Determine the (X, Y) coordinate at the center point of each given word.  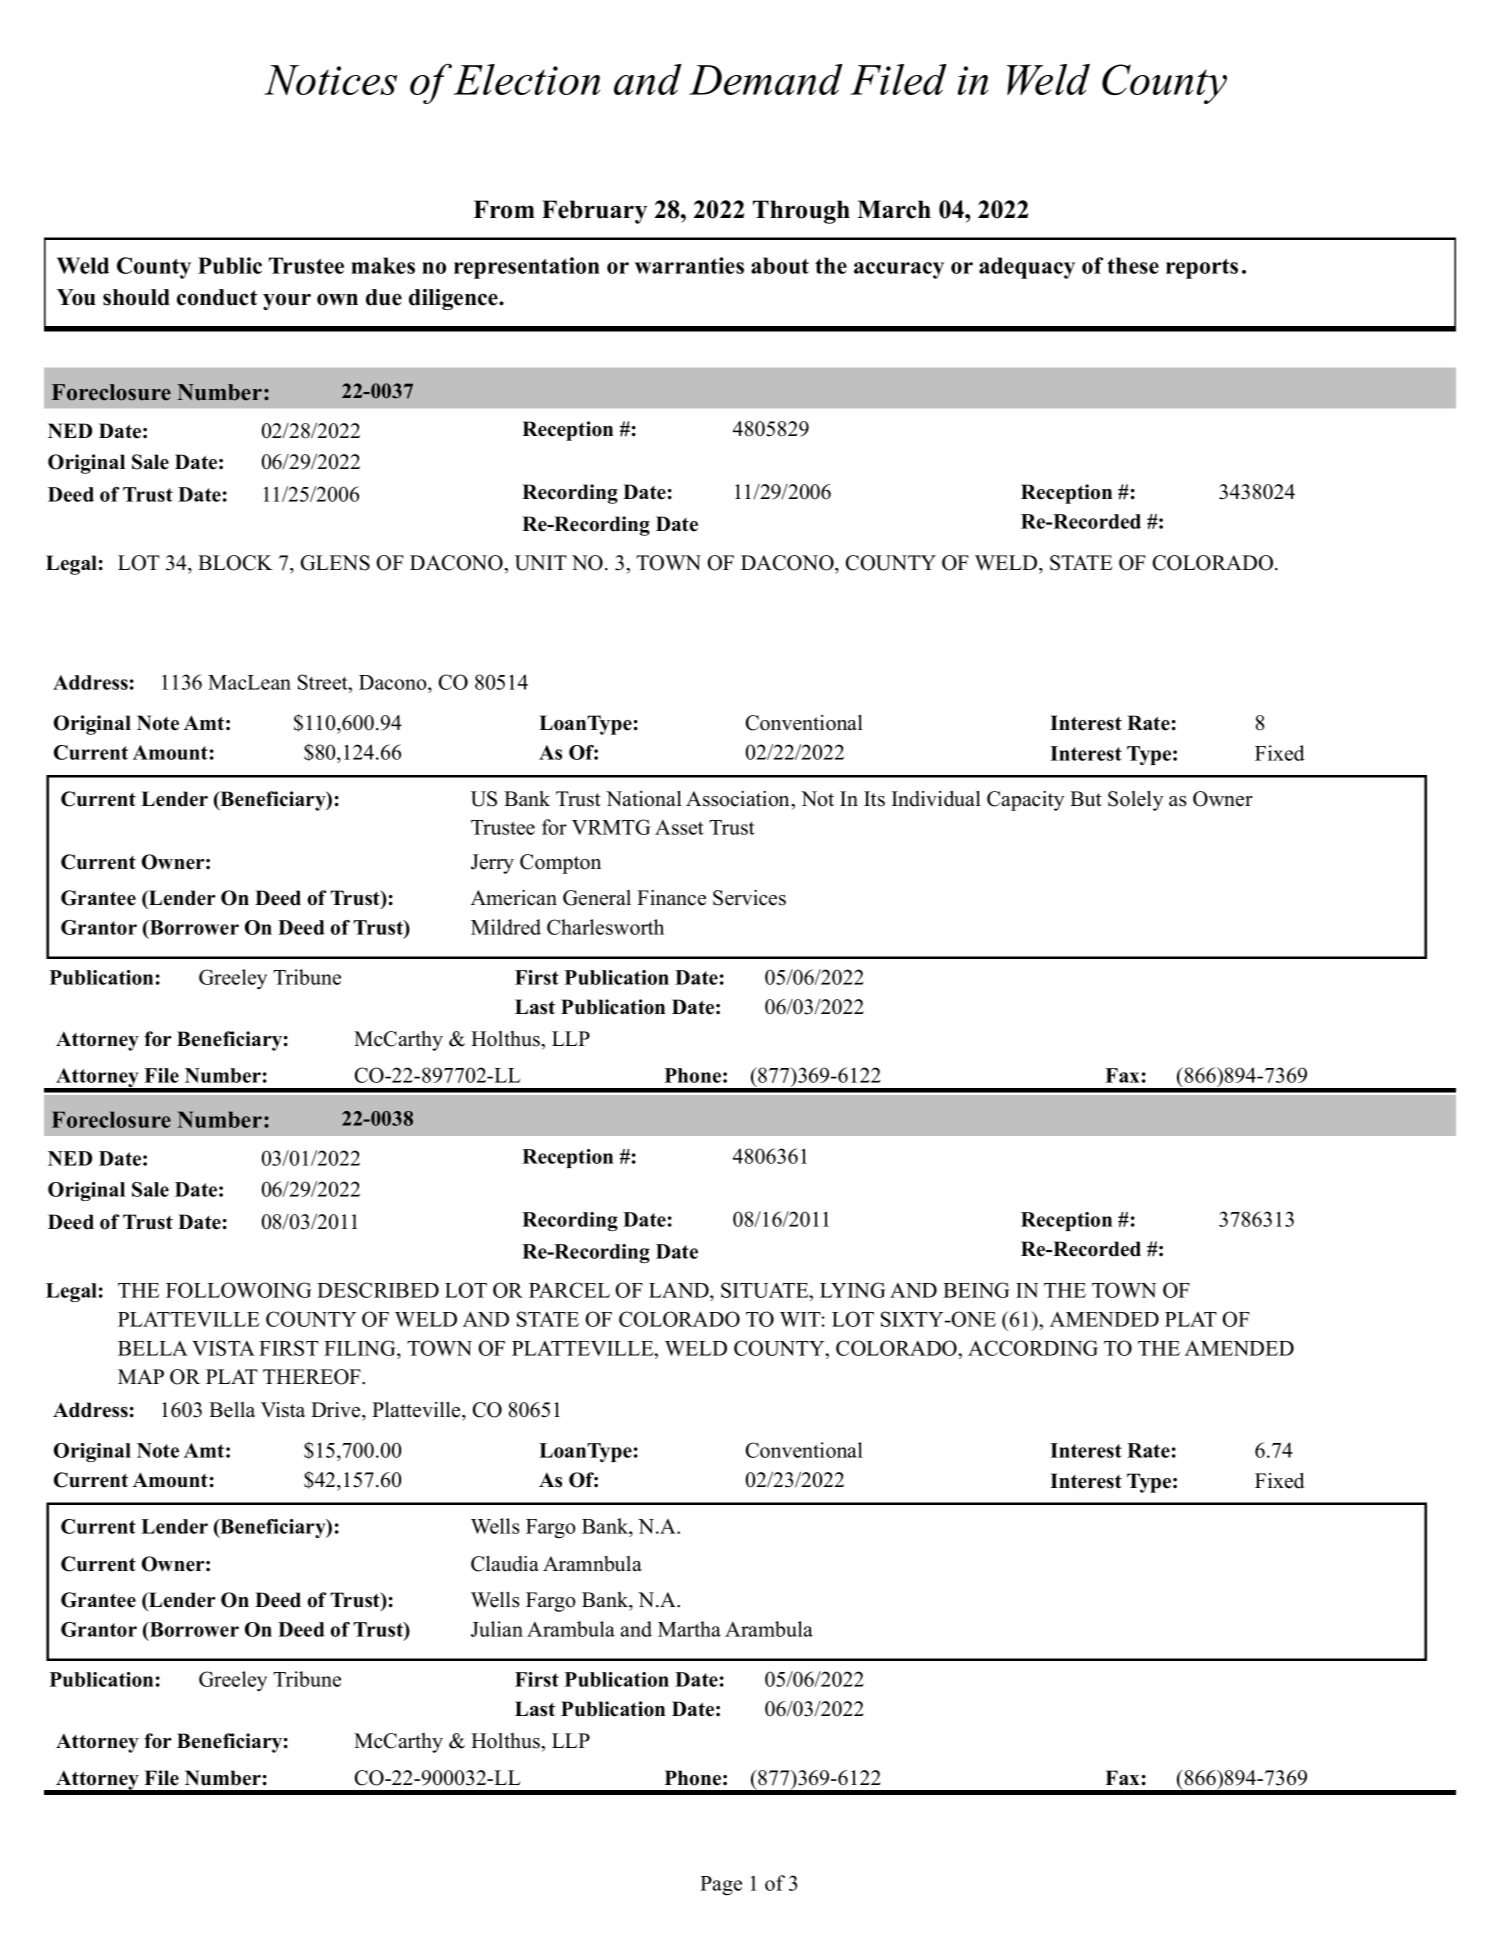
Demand (766, 79)
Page (721, 1886)
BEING (976, 1290)
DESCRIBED (378, 1290)
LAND (680, 1290)
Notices (330, 80)
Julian (497, 1629)
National (644, 799)
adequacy (1027, 268)
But (1086, 799)
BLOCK (235, 563)
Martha (689, 1629)
